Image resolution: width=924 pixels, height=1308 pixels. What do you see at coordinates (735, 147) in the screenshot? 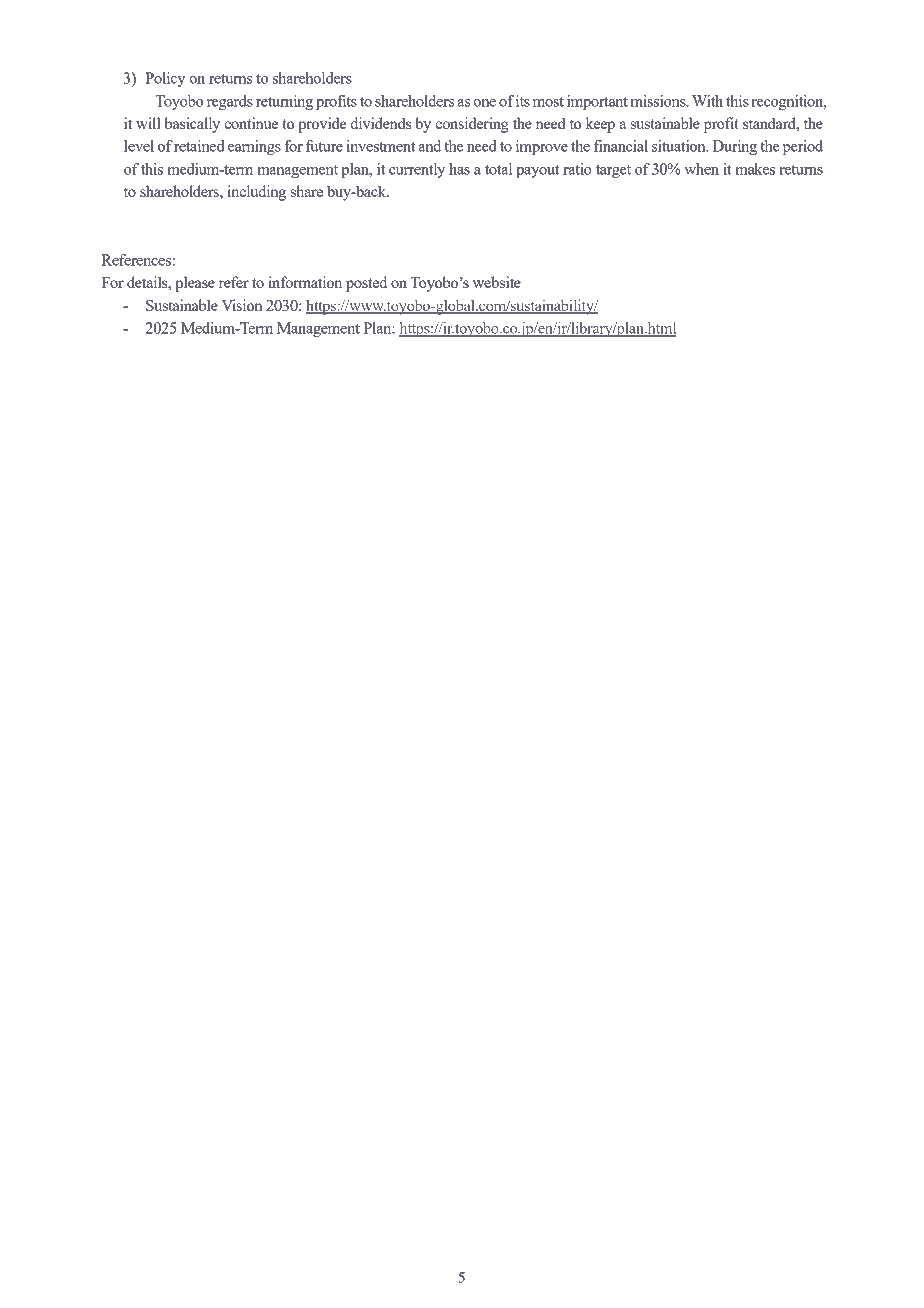
I see `During` at bounding box center [735, 147].
